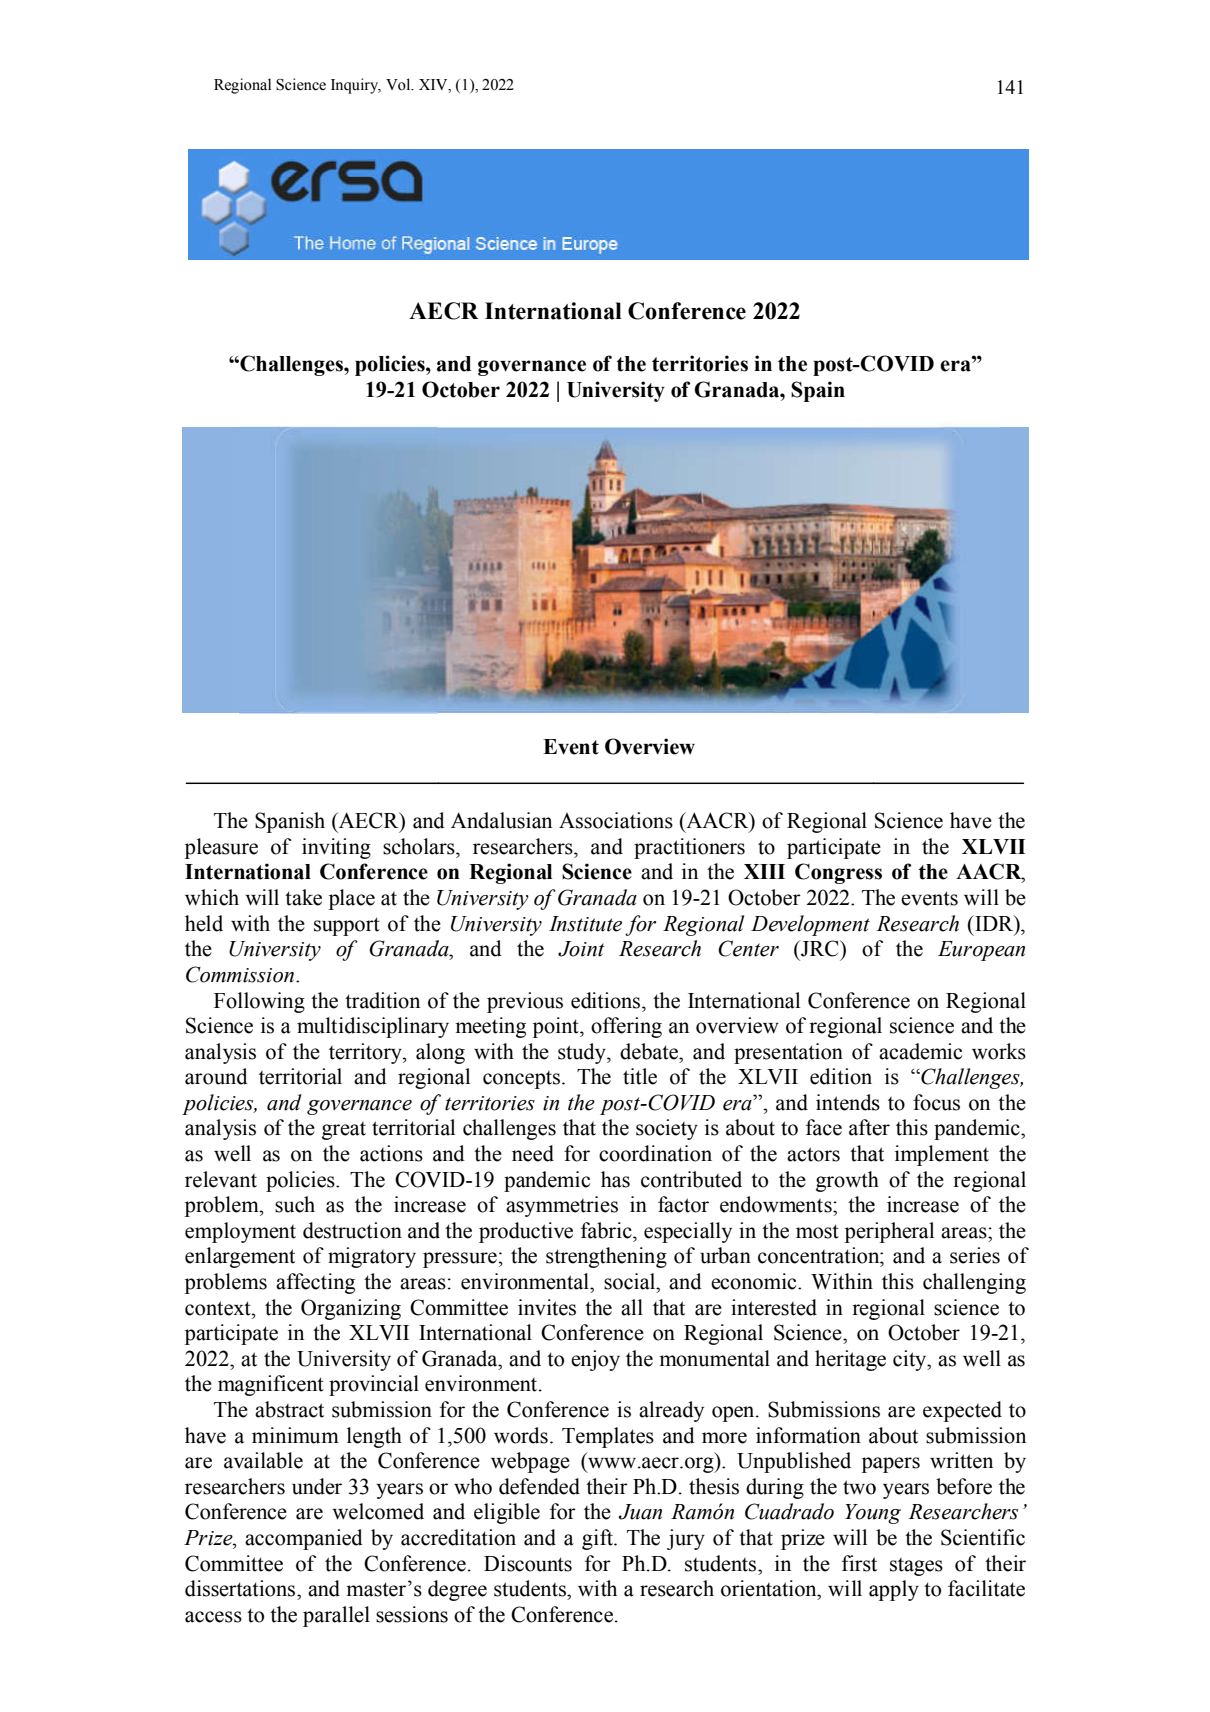 This document has height=1712, width=1210. Describe the element at coordinates (221, 848) in the document. I see `pleasure` at that location.
